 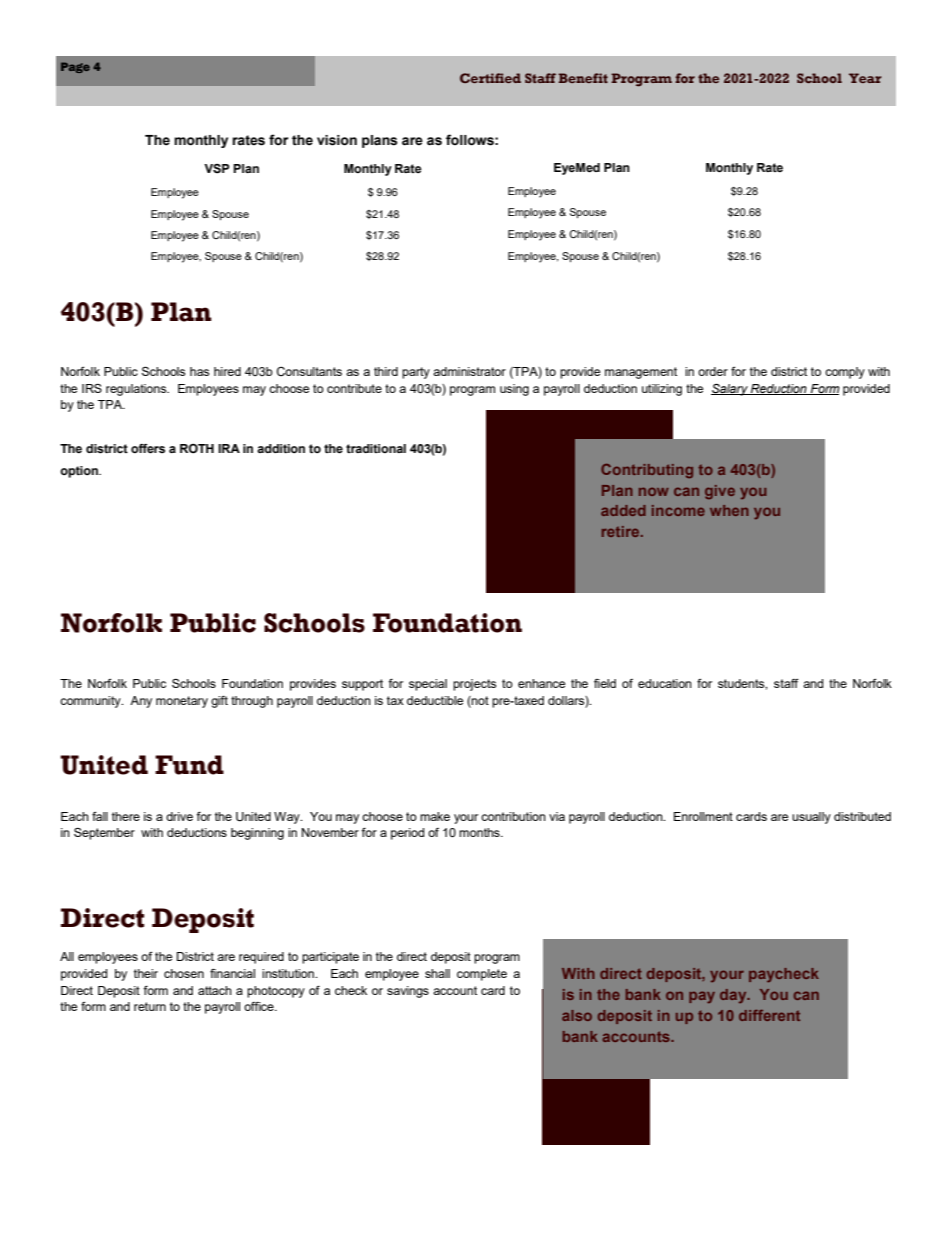 What do you see at coordinates (184, 973) in the image?
I see `chosen` at bounding box center [184, 973].
